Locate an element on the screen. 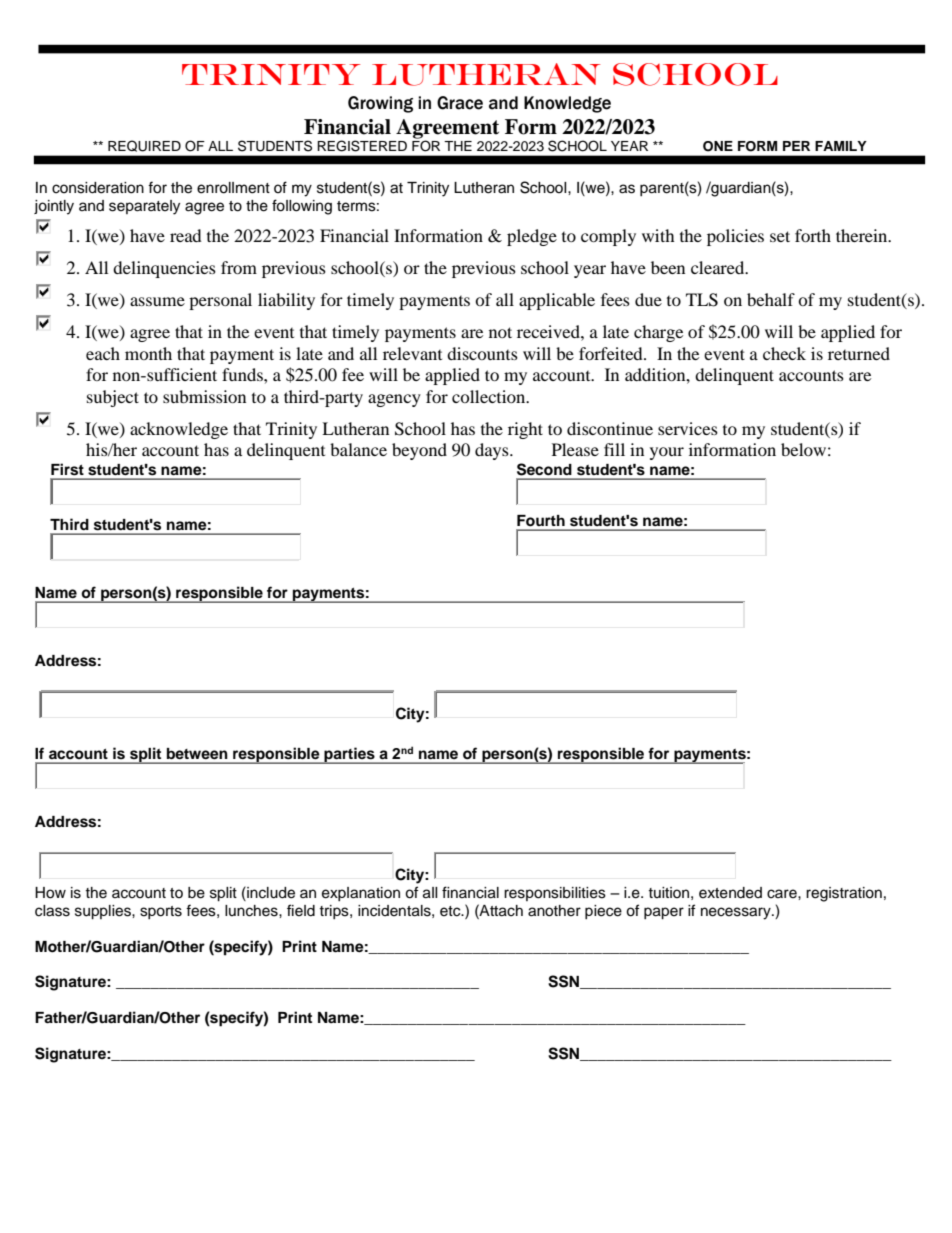 The image size is (952, 1233). collection is located at coordinates (490, 396).
